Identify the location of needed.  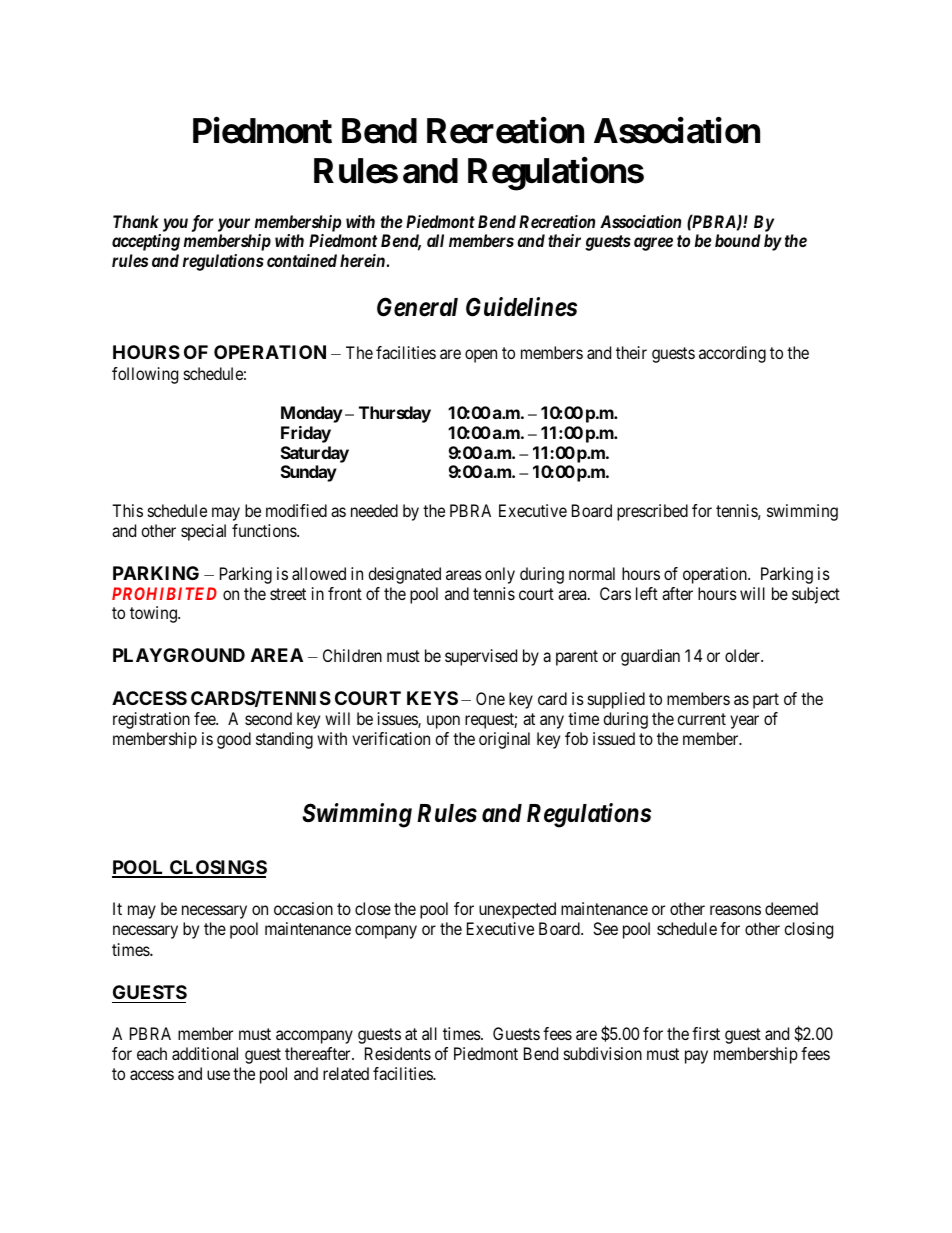
(374, 510).
